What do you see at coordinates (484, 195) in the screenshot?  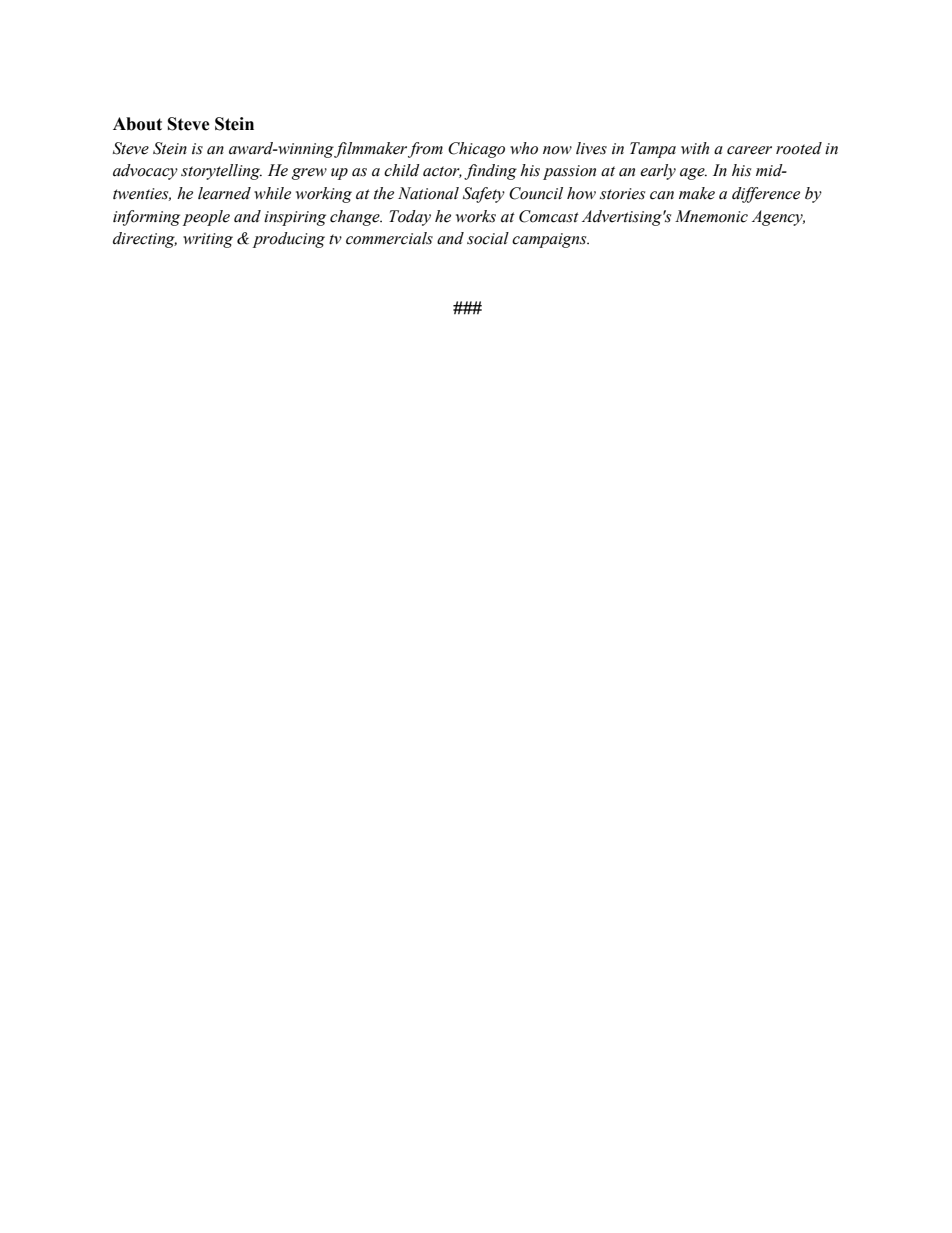 I see `Safety` at bounding box center [484, 195].
